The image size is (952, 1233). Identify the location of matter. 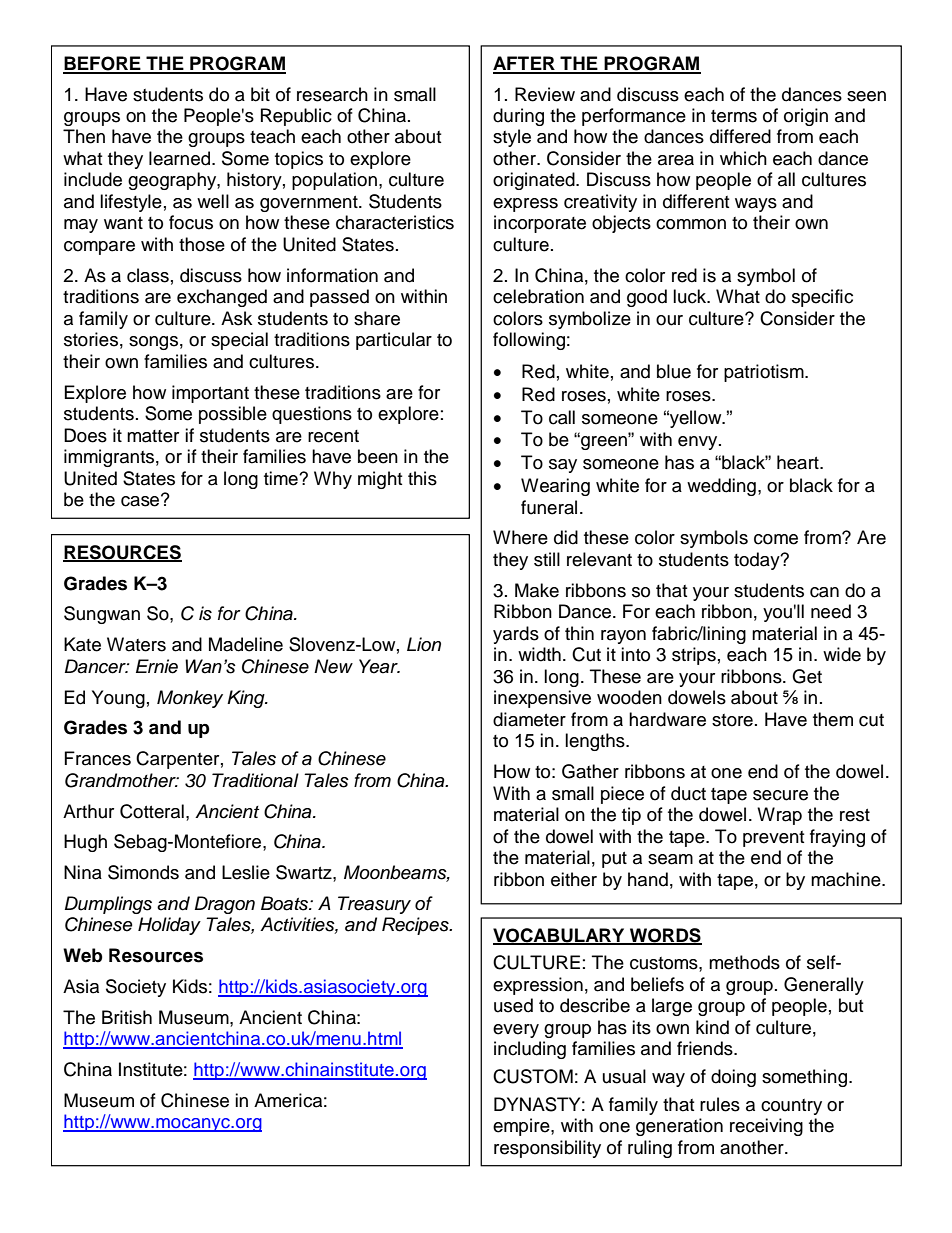
(153, 436).
